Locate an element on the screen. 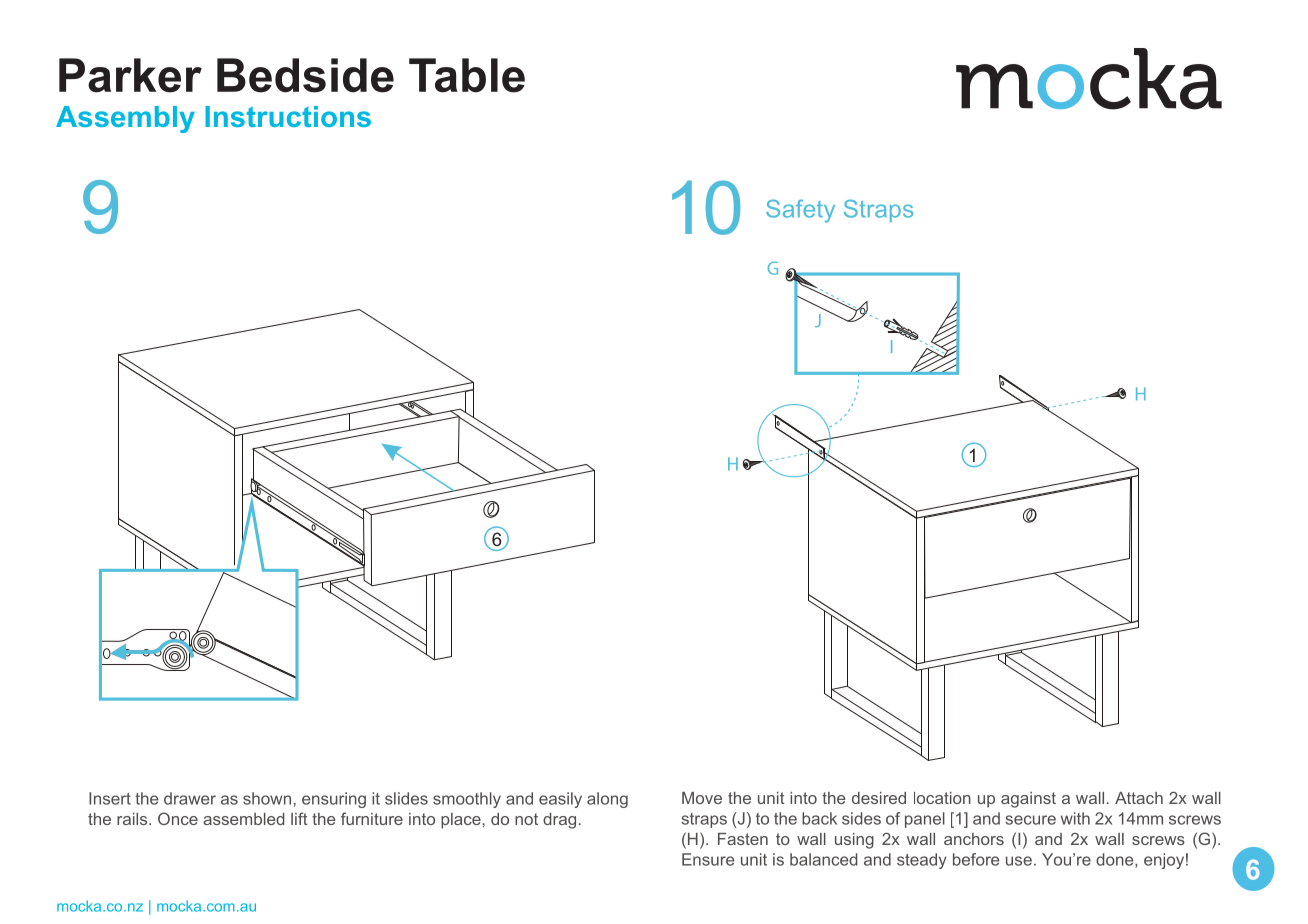 The width and height of the screenshot is (1308, 924). Safety is located at coordinates (800, 211).
